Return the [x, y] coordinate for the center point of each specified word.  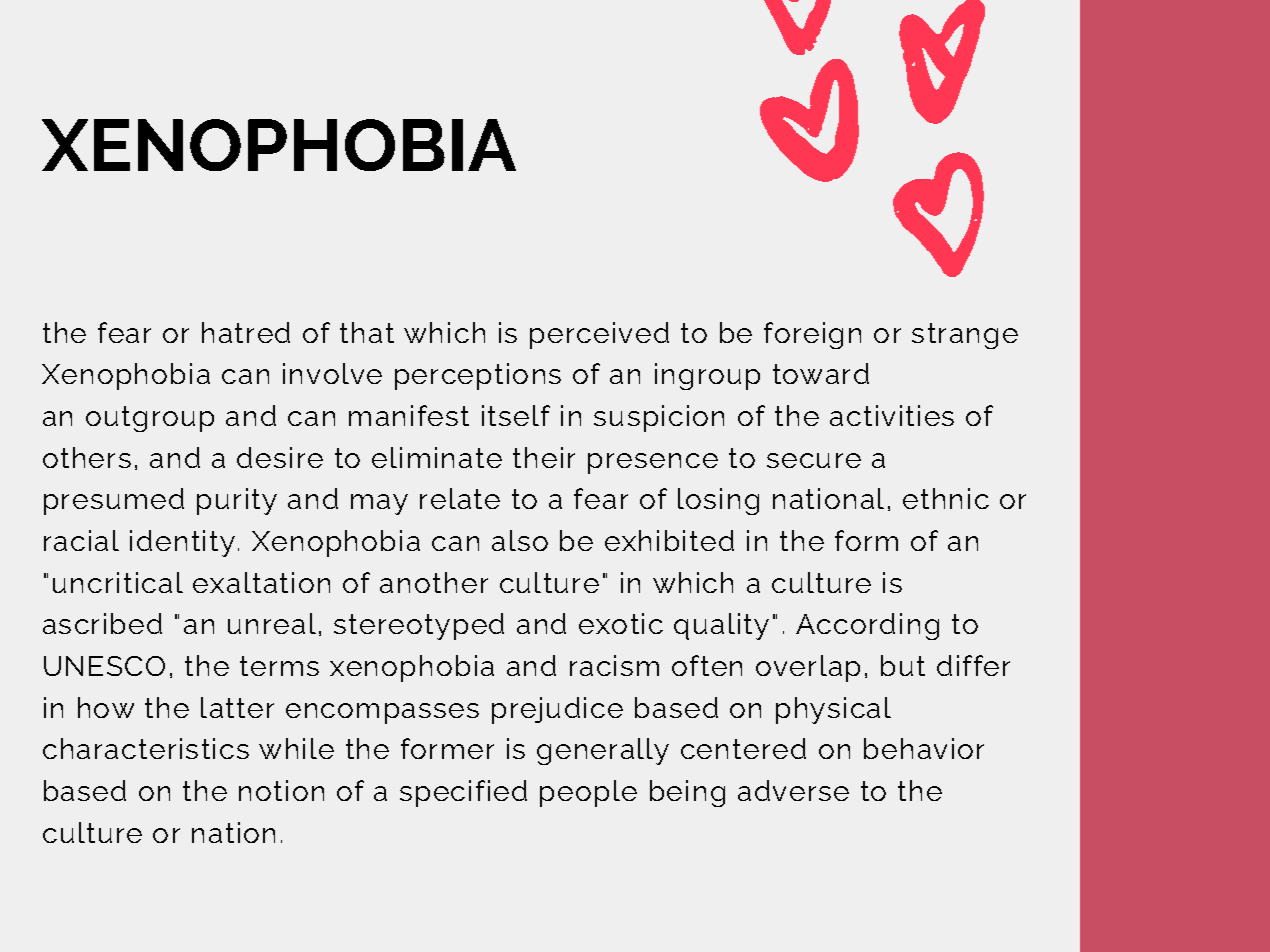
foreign [812, 335]
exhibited [669, 540]
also [520, 540]
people [588, 793]
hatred [246, 332]
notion [281, 790]
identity [182, 543]
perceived [599, 335]
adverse [793, 790]
